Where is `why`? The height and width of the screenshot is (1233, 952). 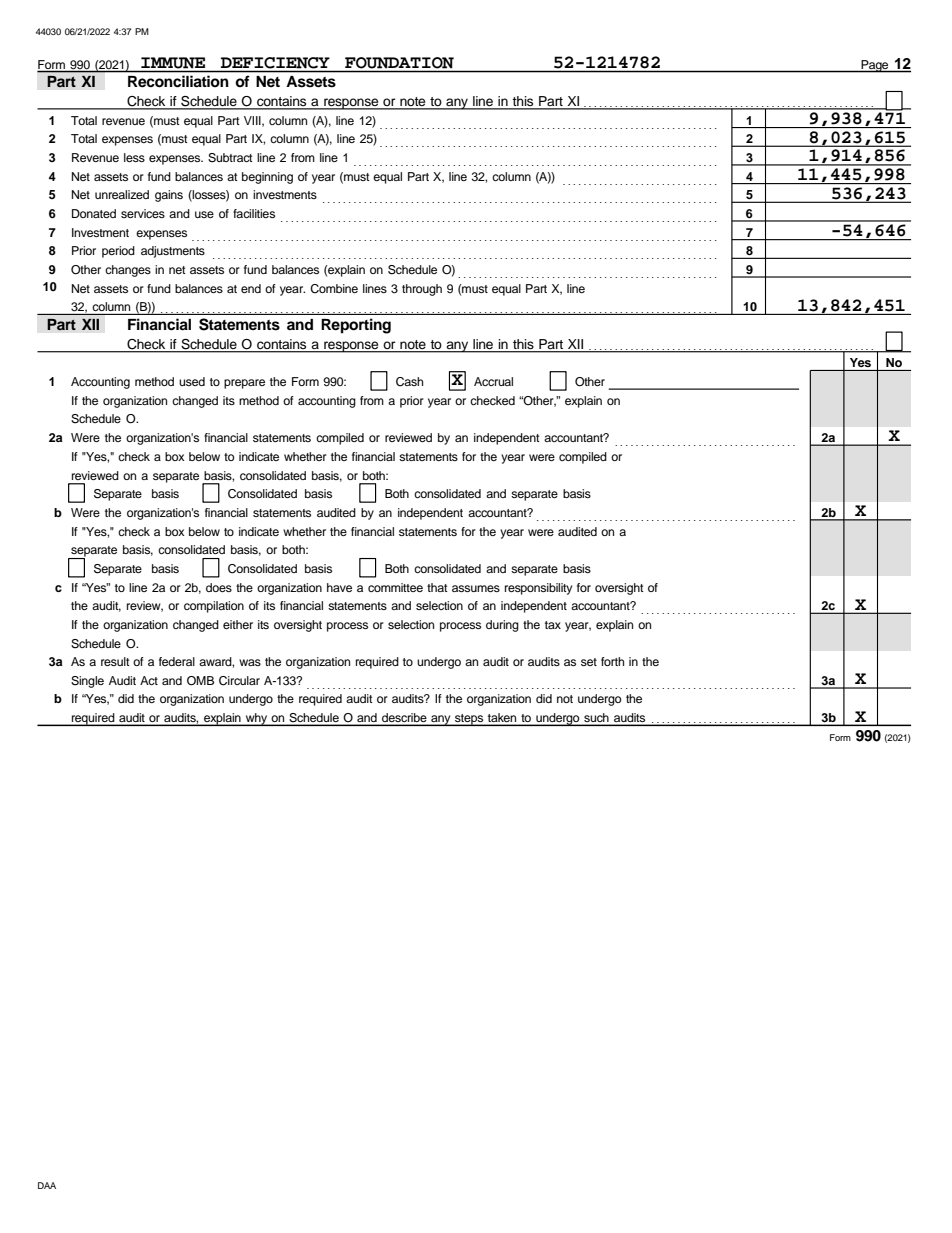 why is located at coordinates (256, 719).
